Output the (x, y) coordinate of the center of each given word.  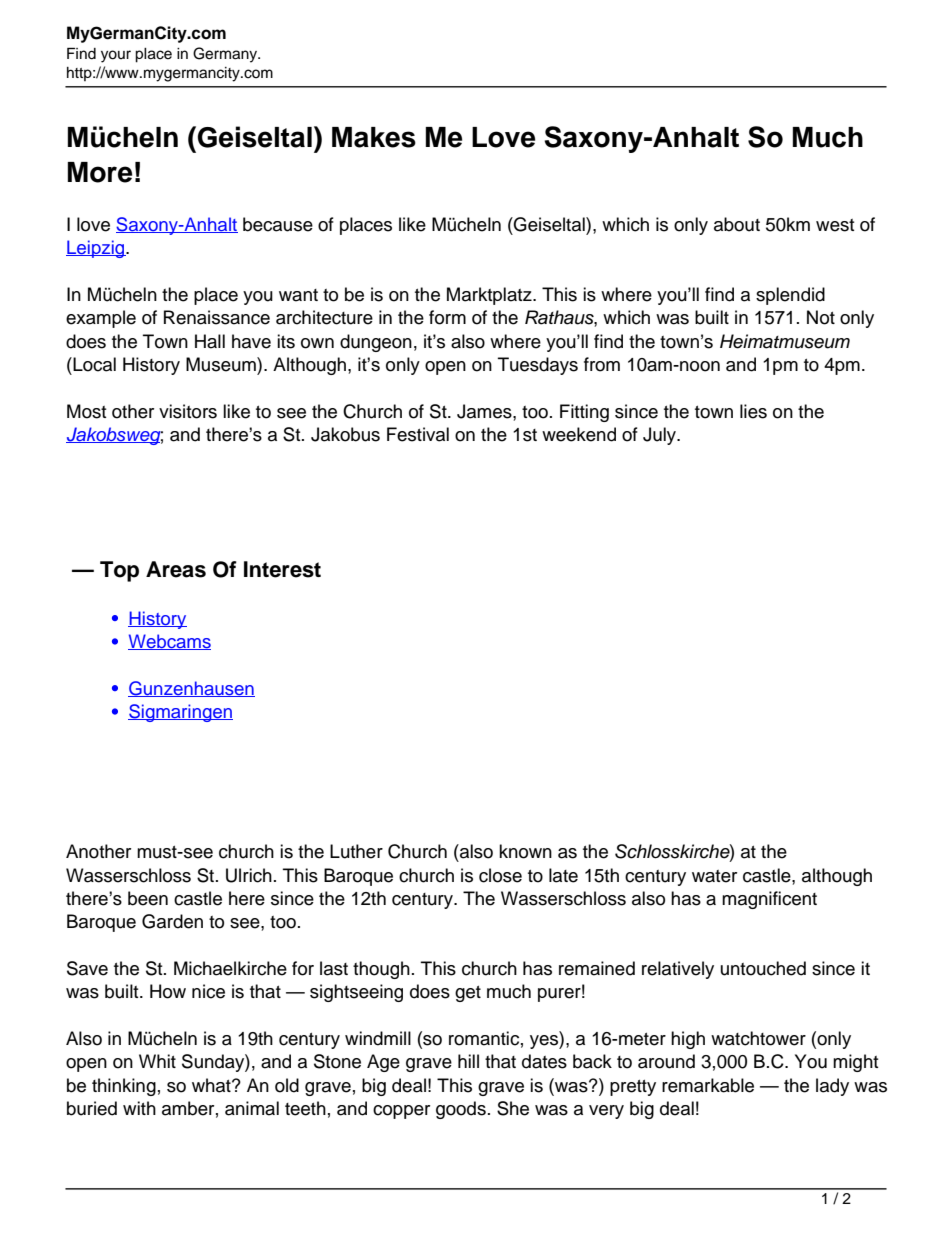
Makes (374, 137)
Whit (157, 1061)
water (714, 876)
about (737, 224)
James (485, 411)
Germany (226, 55)
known (525, 851)
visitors (188, 411)
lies (753, 411)
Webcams (169, 642)
